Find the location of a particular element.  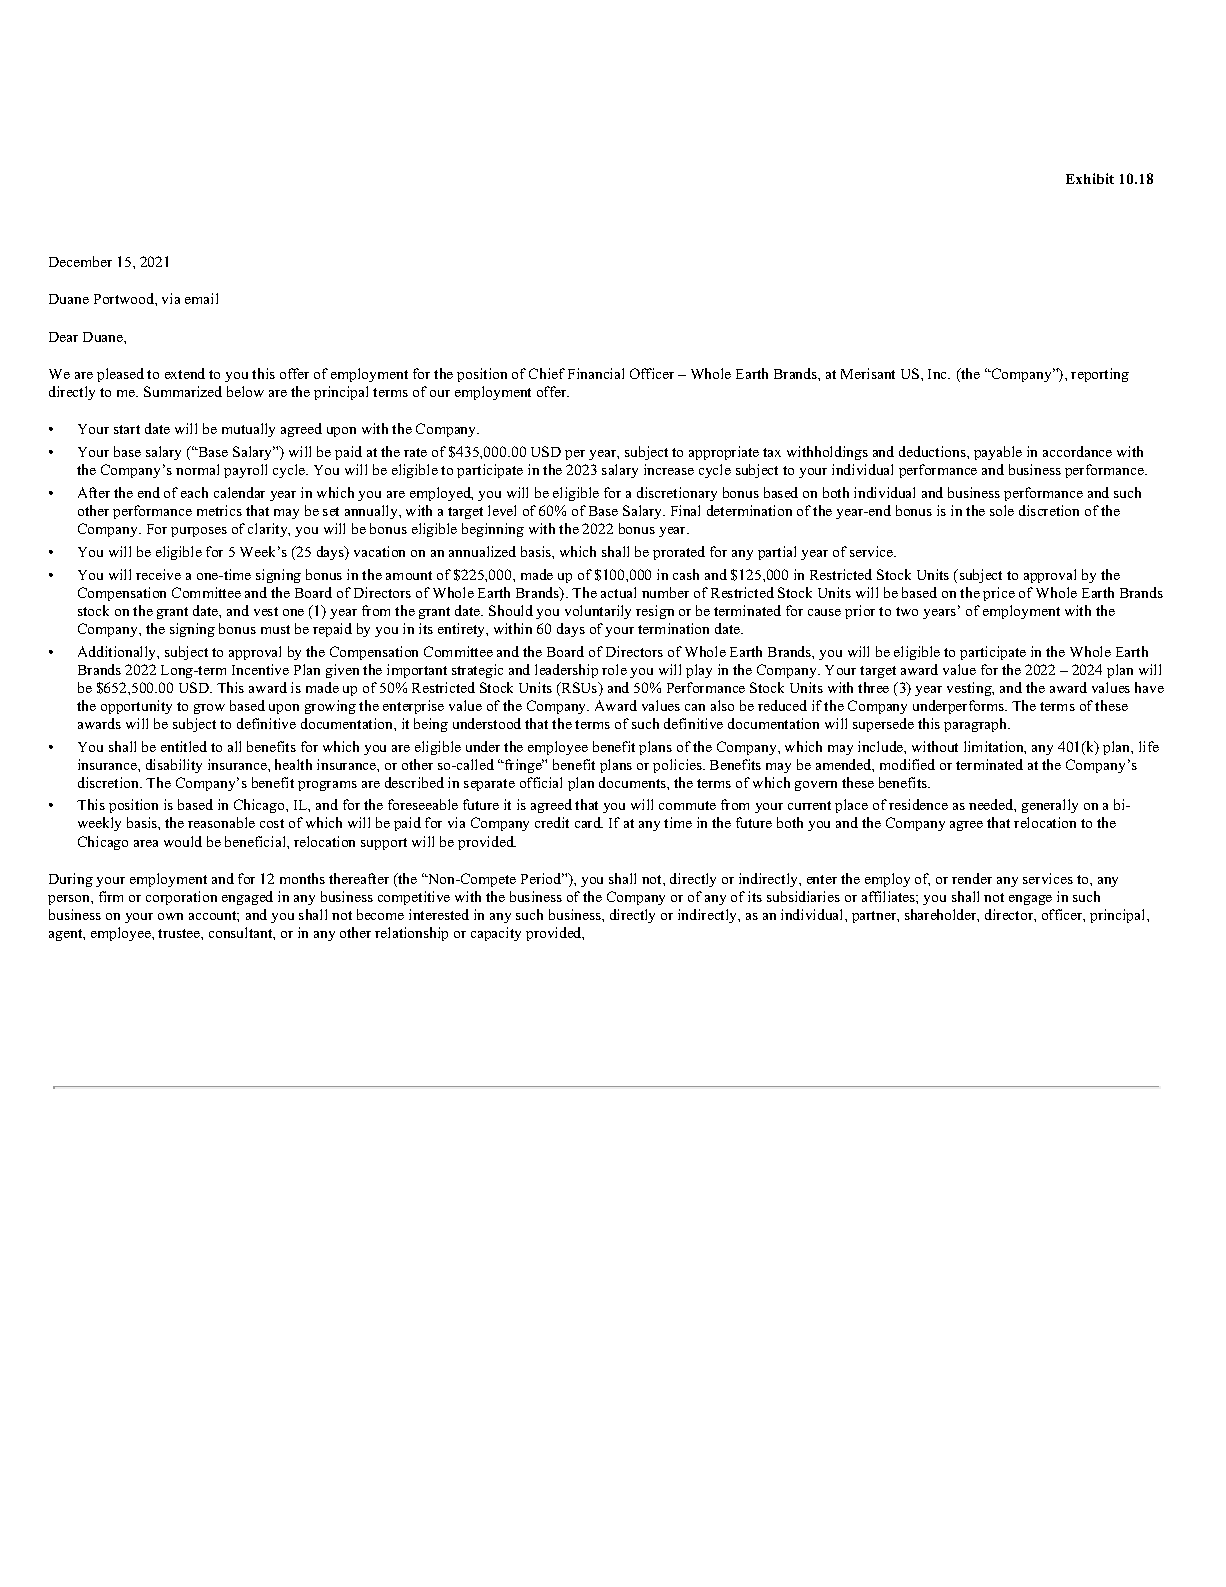

payable is located at coordinates (998, 453).
